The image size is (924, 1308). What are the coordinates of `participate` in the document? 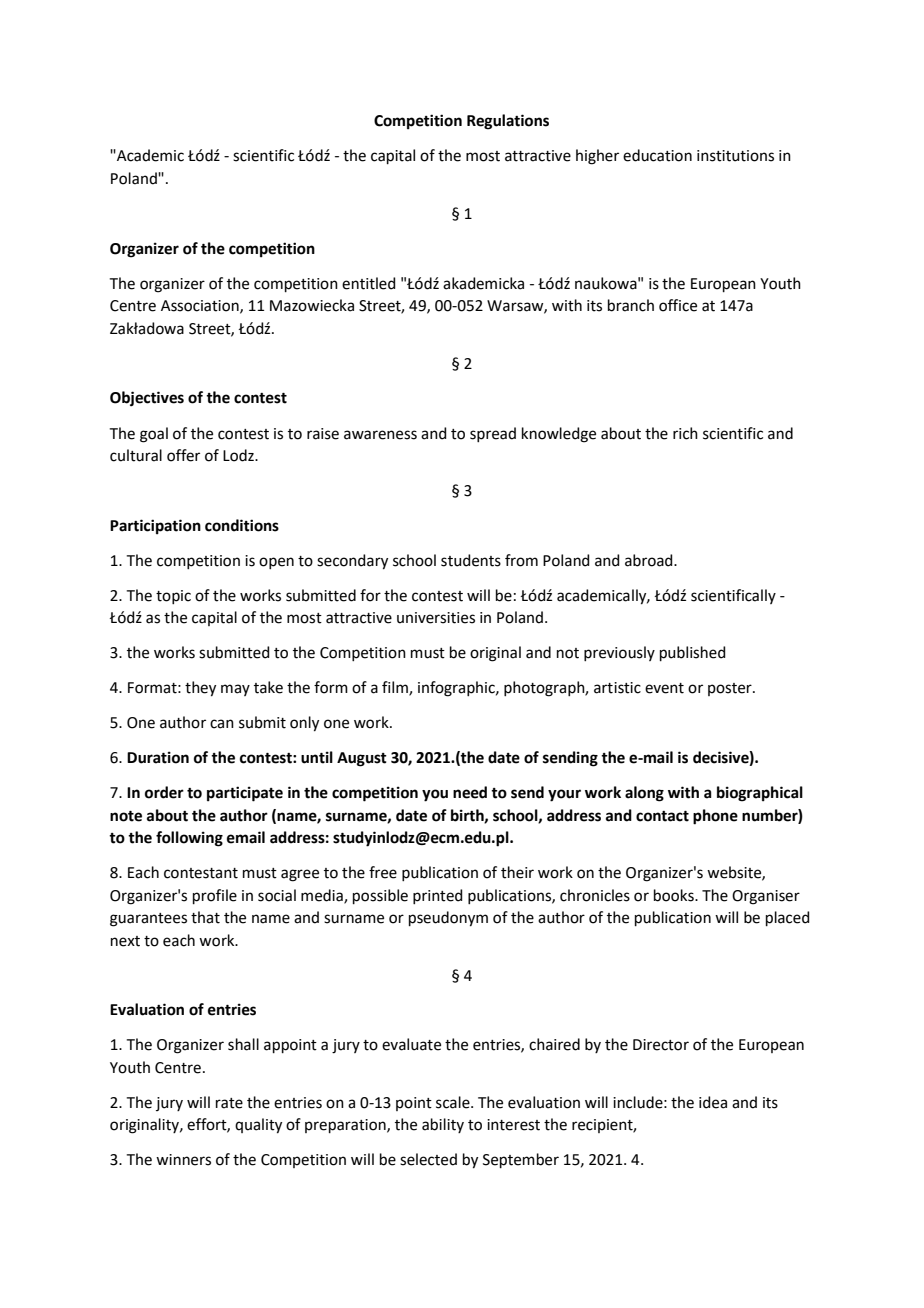 It's located at (245, 794).
